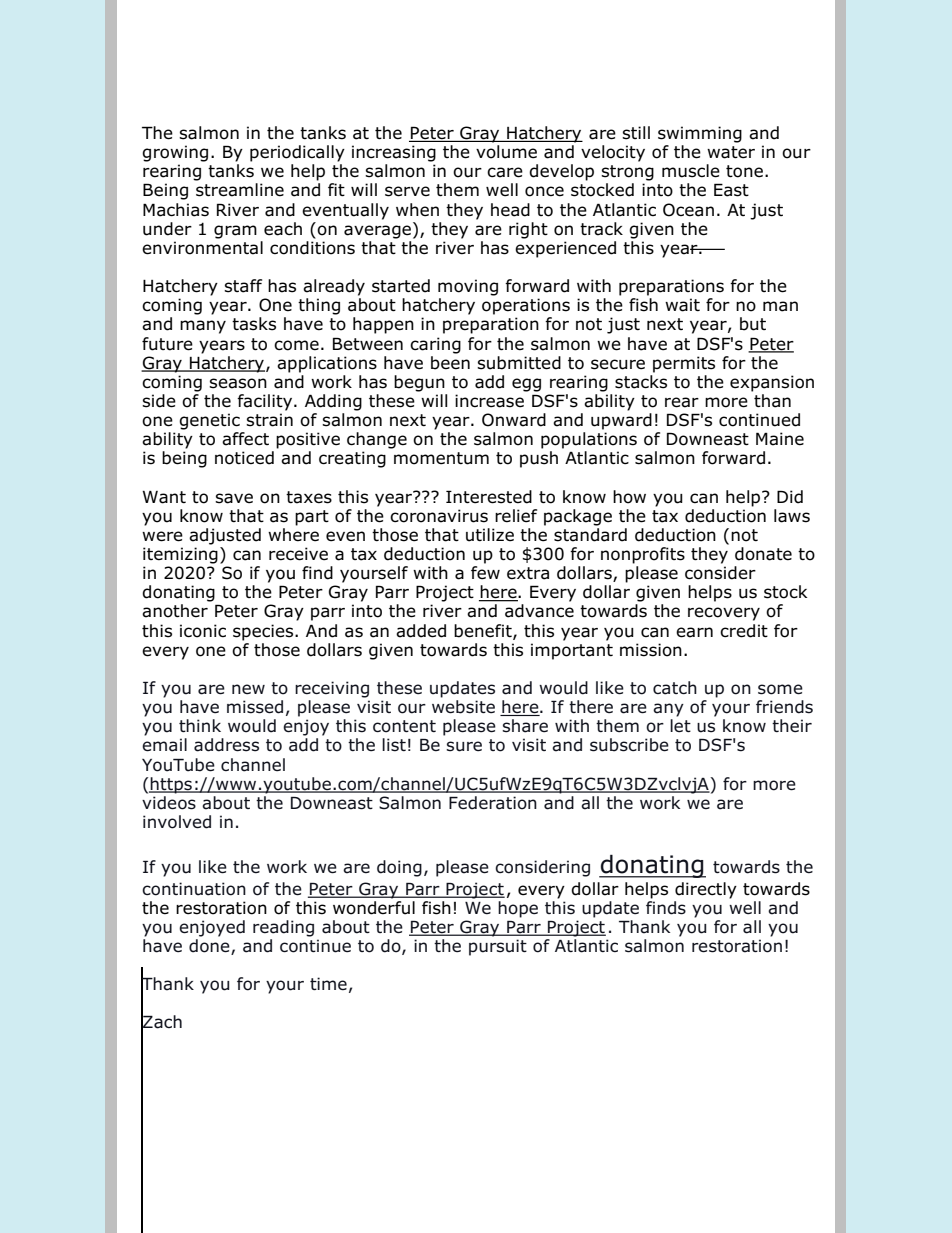  What do you see at coordinates (514, 420) in the screenshot?
I see `Onward` at bounding box center [514, 420].
